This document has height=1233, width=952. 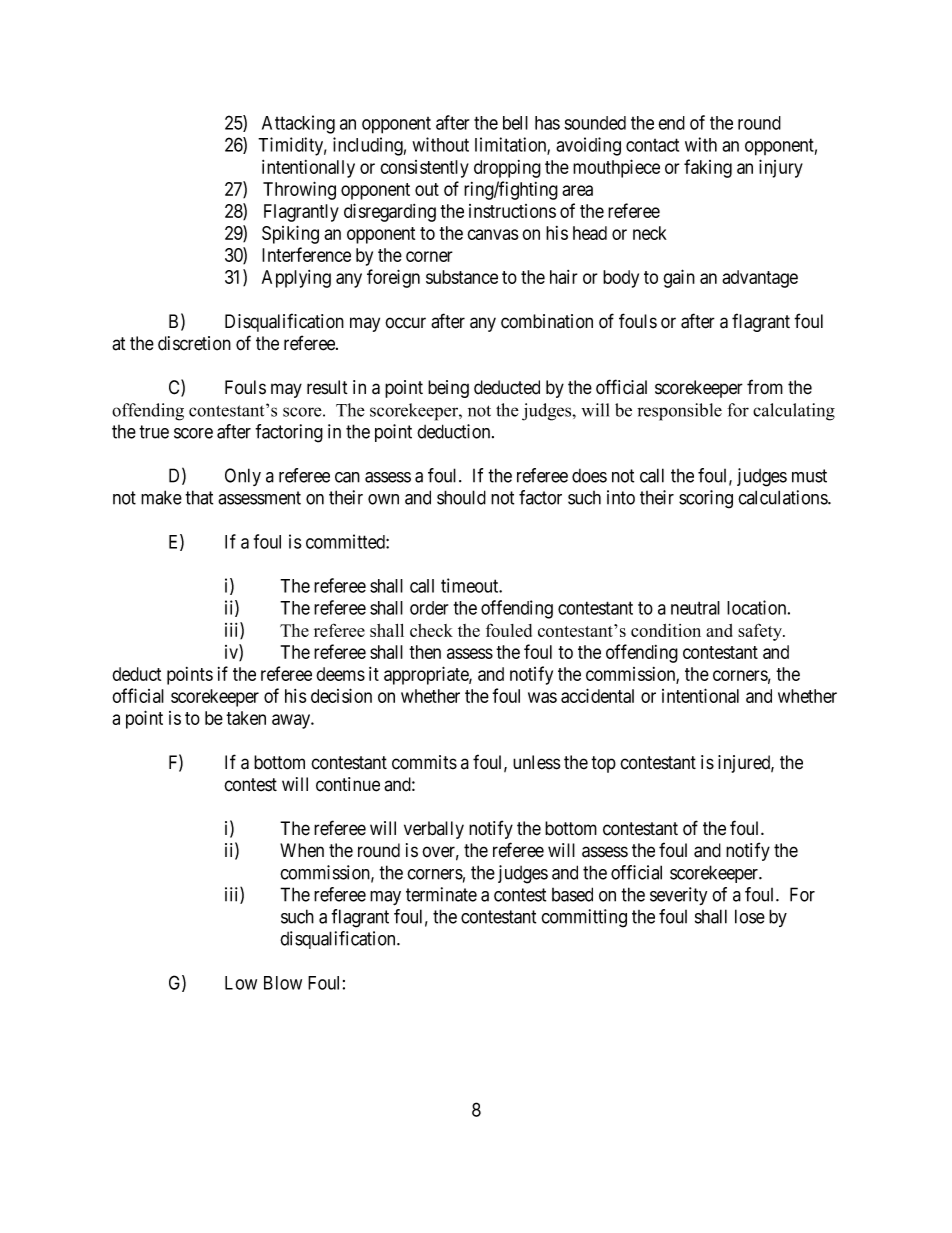 I want to click on responsible, so click(x=679, y=412).
